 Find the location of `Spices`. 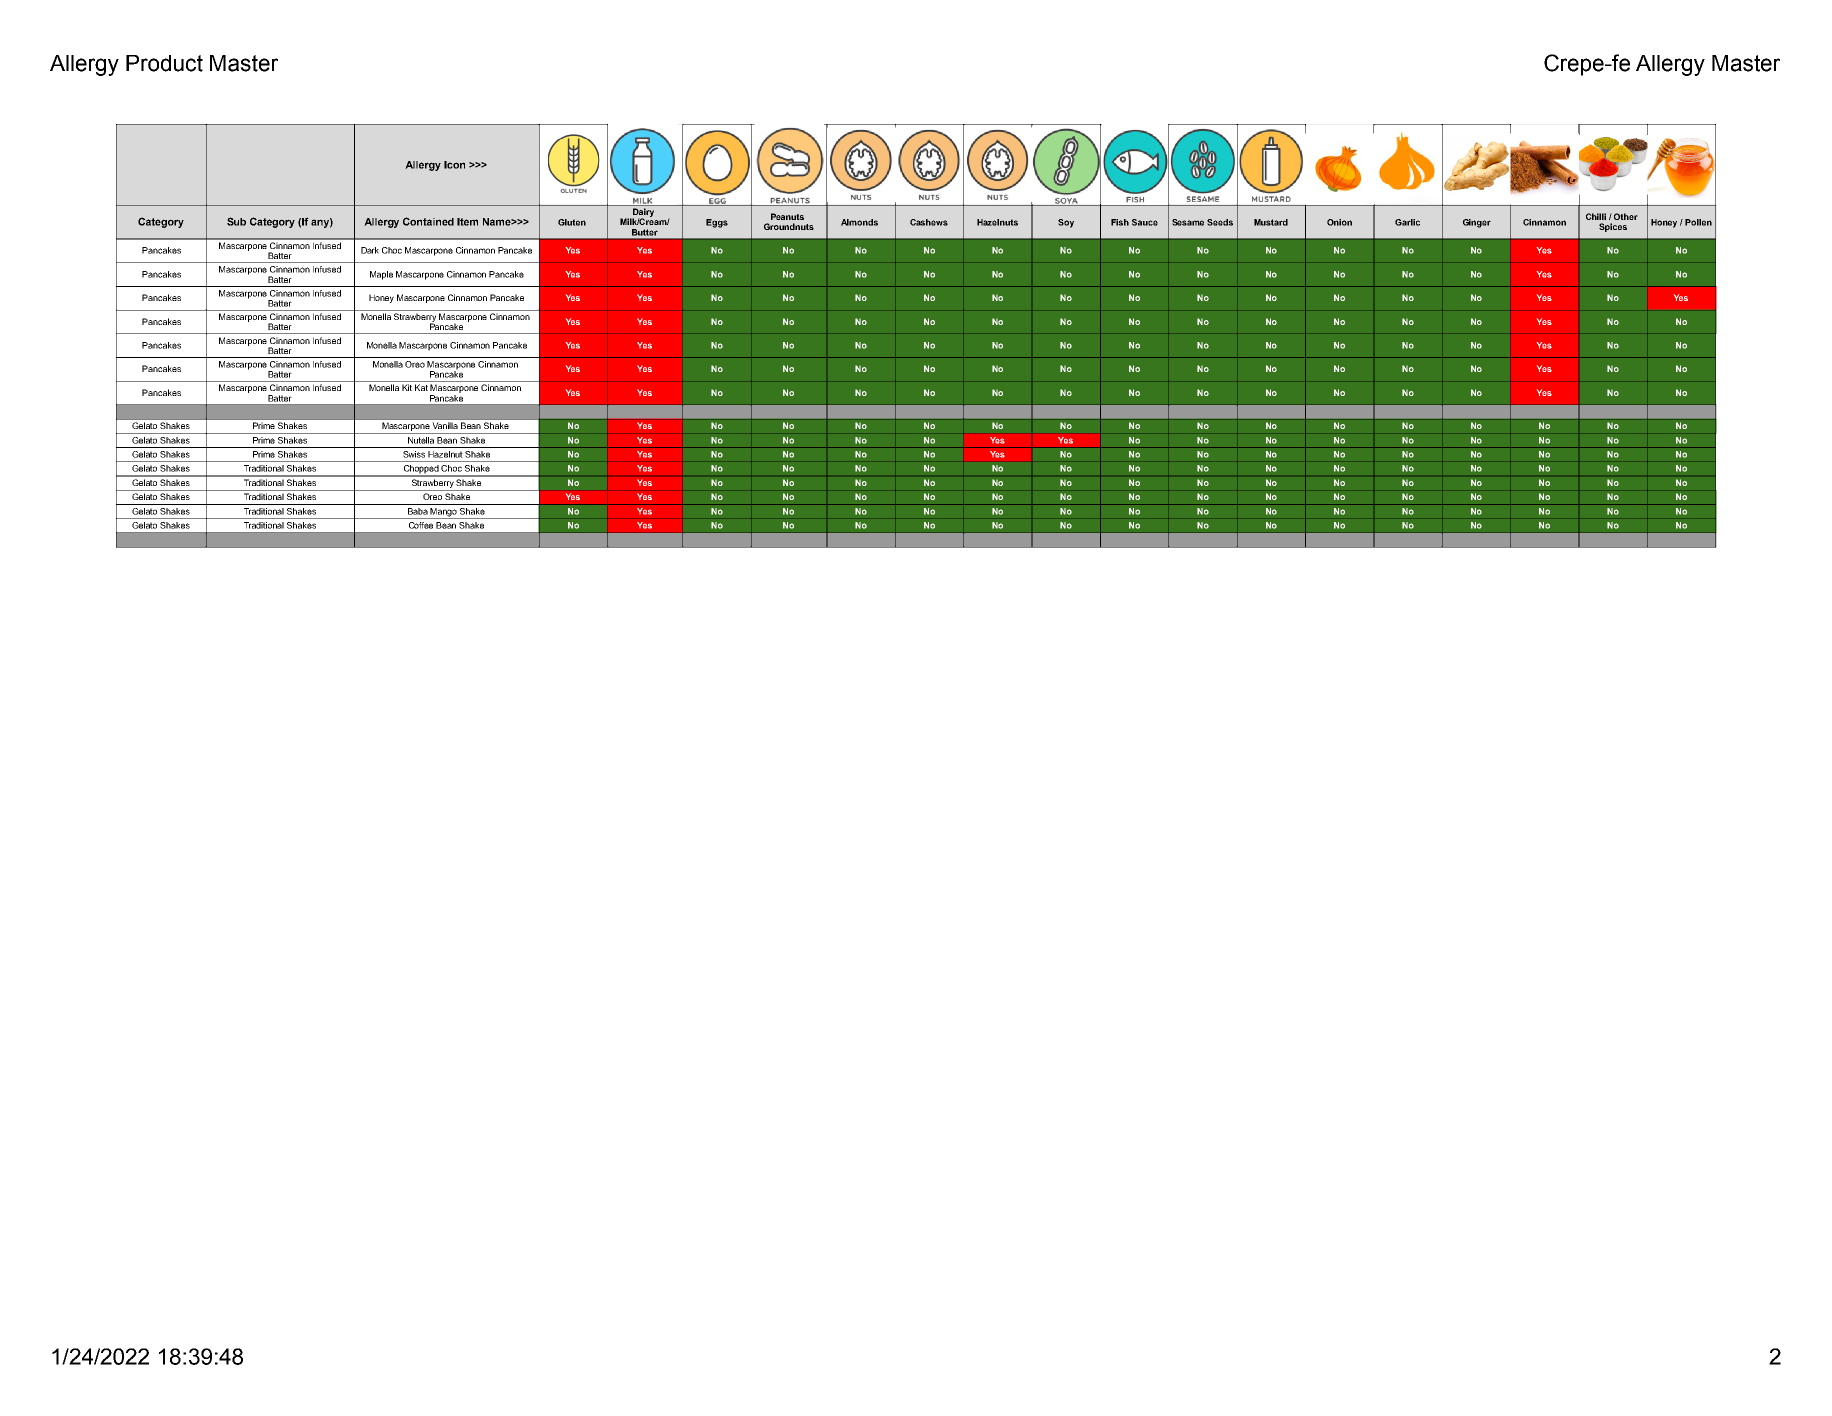

Spices is located at coordinates (1613, 227).
